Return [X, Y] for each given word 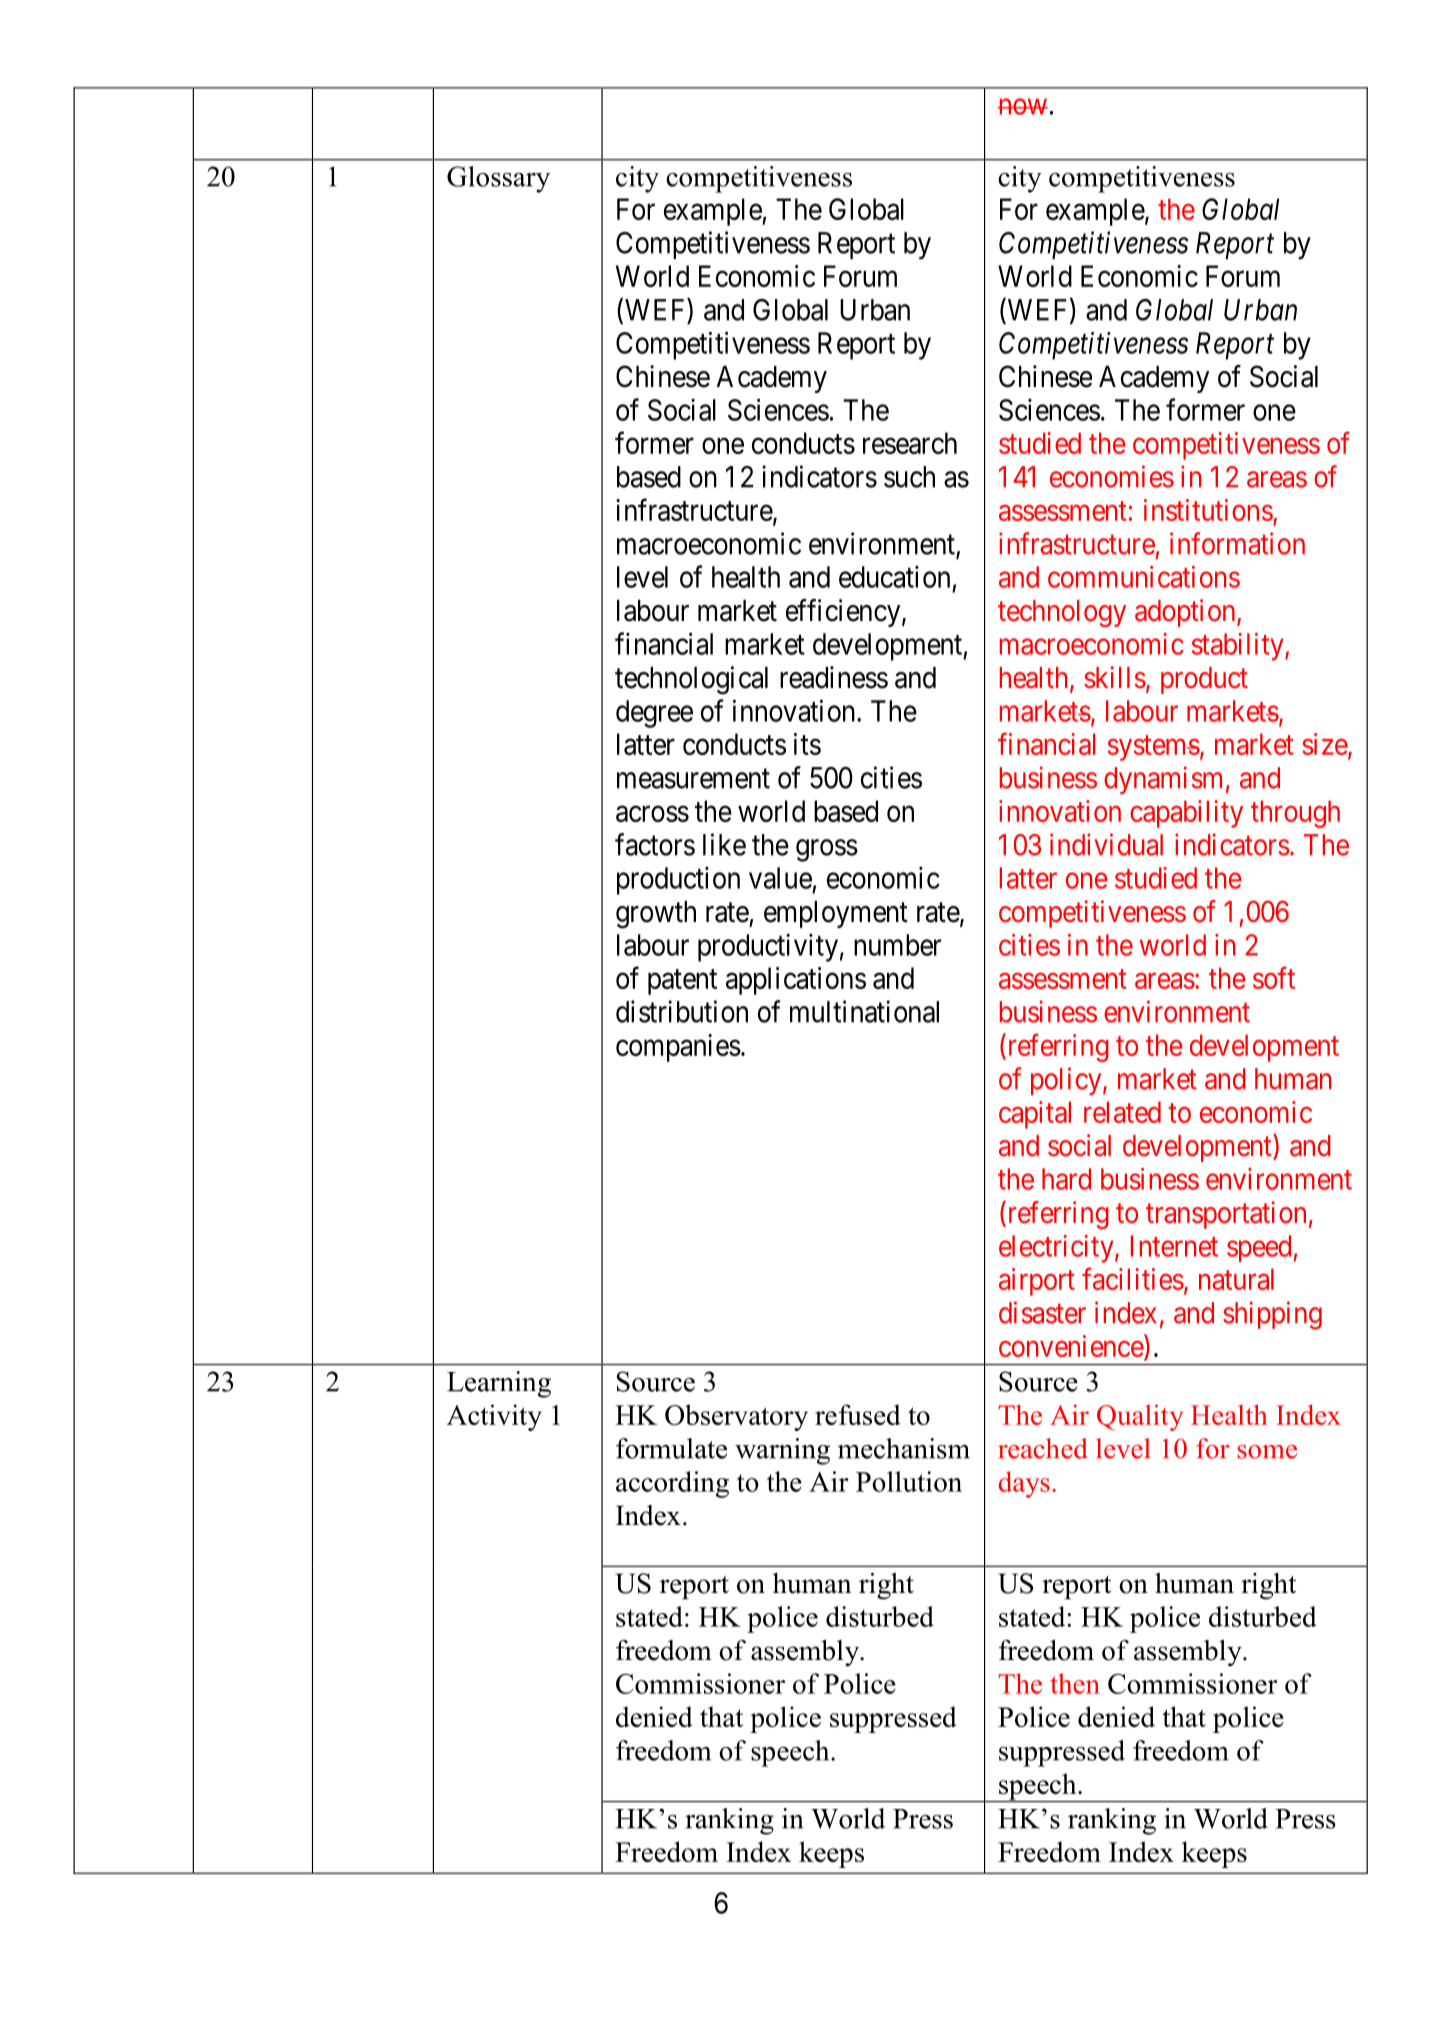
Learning [499, 1384]
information [1237, 543]
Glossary [498, 179]
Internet [1174, 1246]
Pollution [909, 1481]
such [909, 477]
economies [1112, 476]
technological [691, 680]
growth [656, 915]
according [672, 1484]
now [1022, 107]
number [897, 945]
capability [1186, 814]
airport [1037, 1282]
